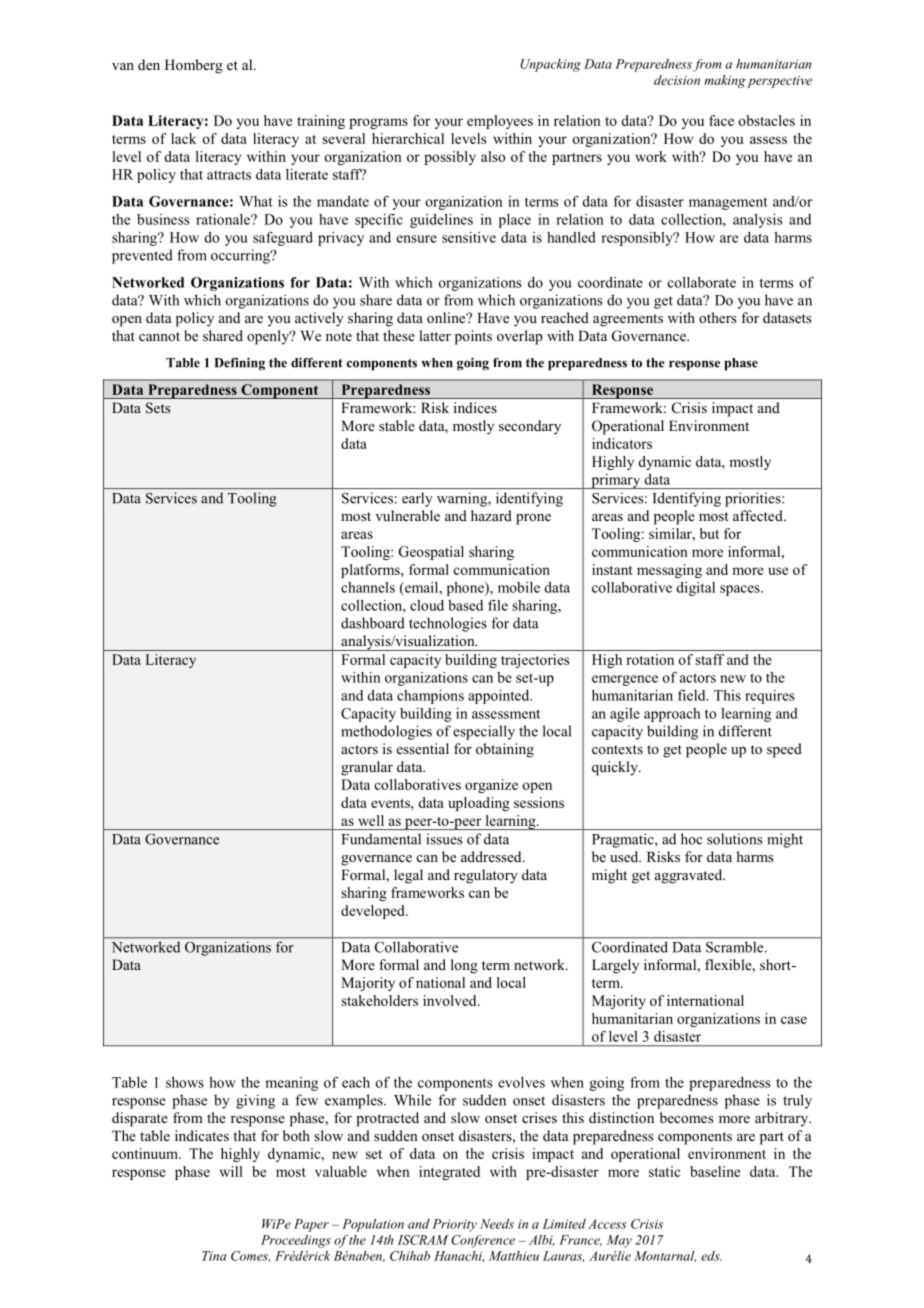 Image resolution: width=924 pixels, height=1308 pixels. Describe the element at coordinates (500, 122) in the document. I see `employees` at that location.
